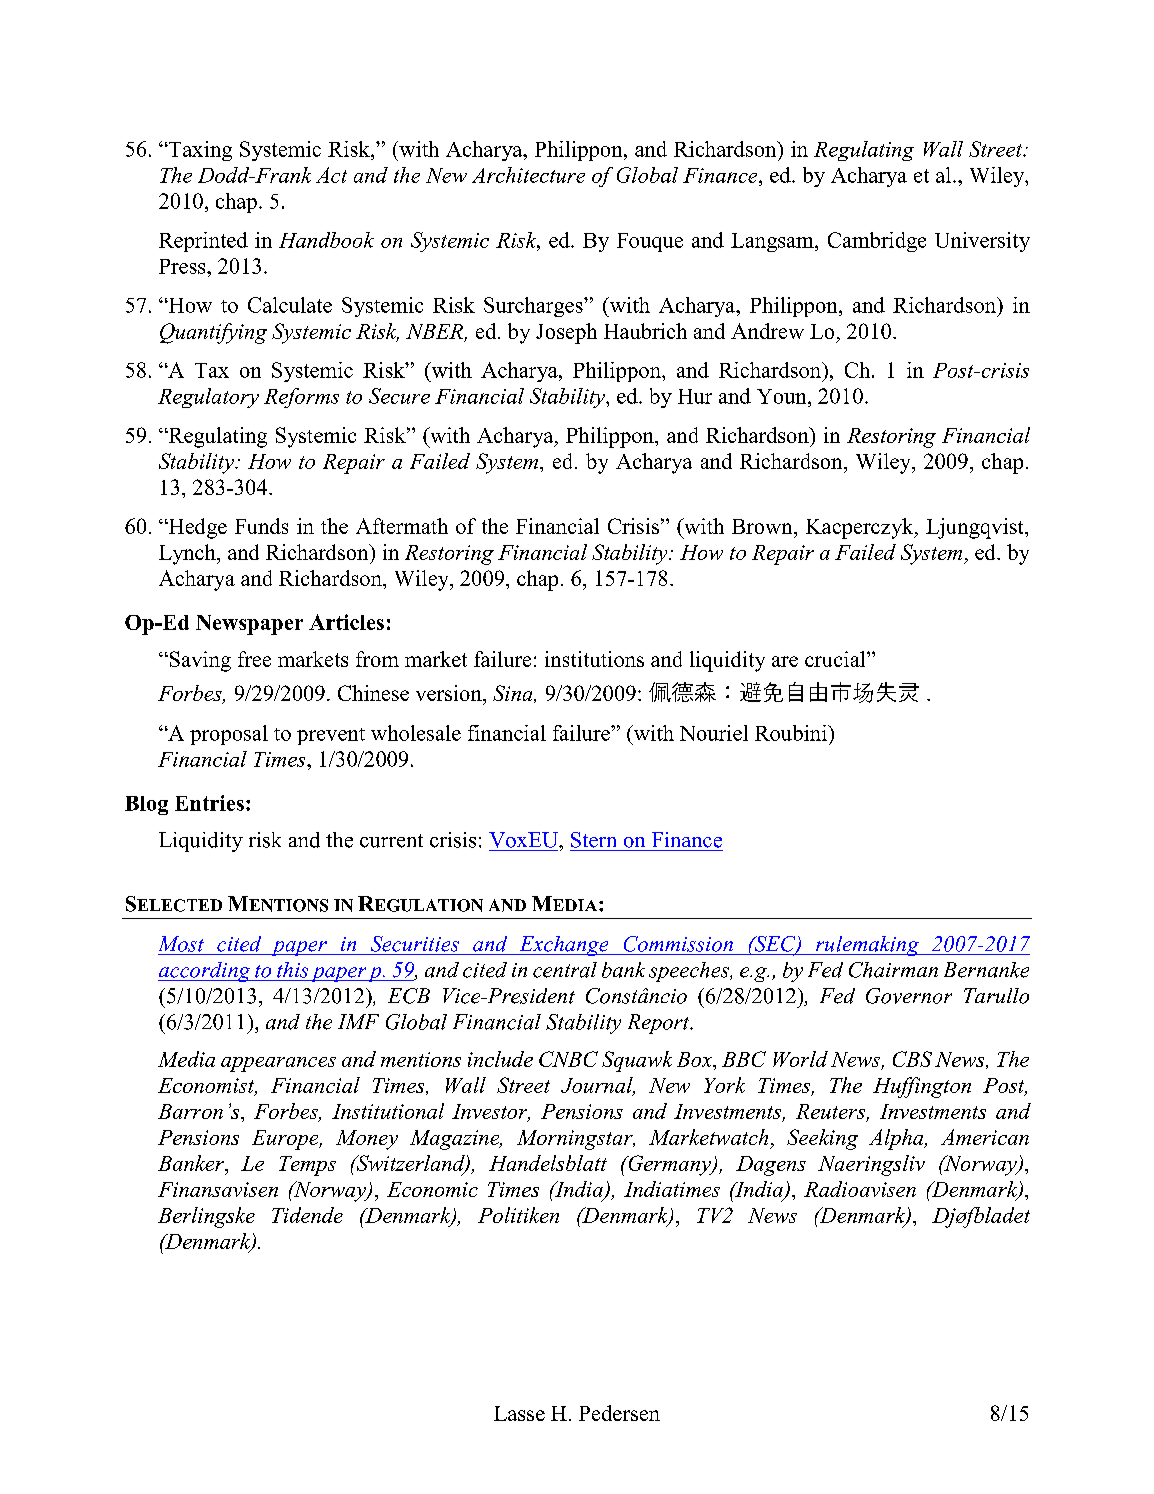  Describe the element at coordinates (528, 175) in the document. I see `Architecture` at that location.
